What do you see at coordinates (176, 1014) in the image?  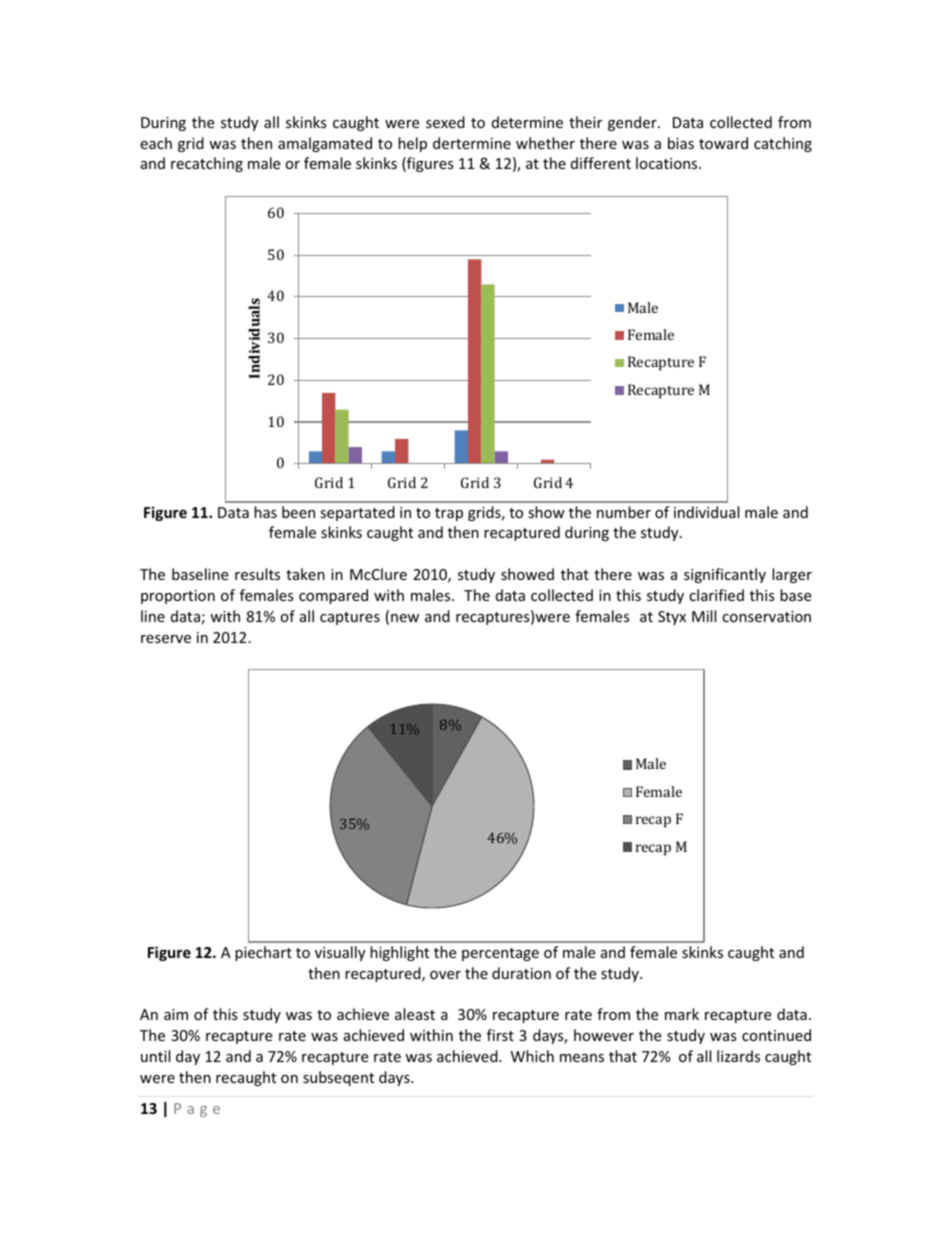 I see `aim` at bounding box center [176, 1014].
